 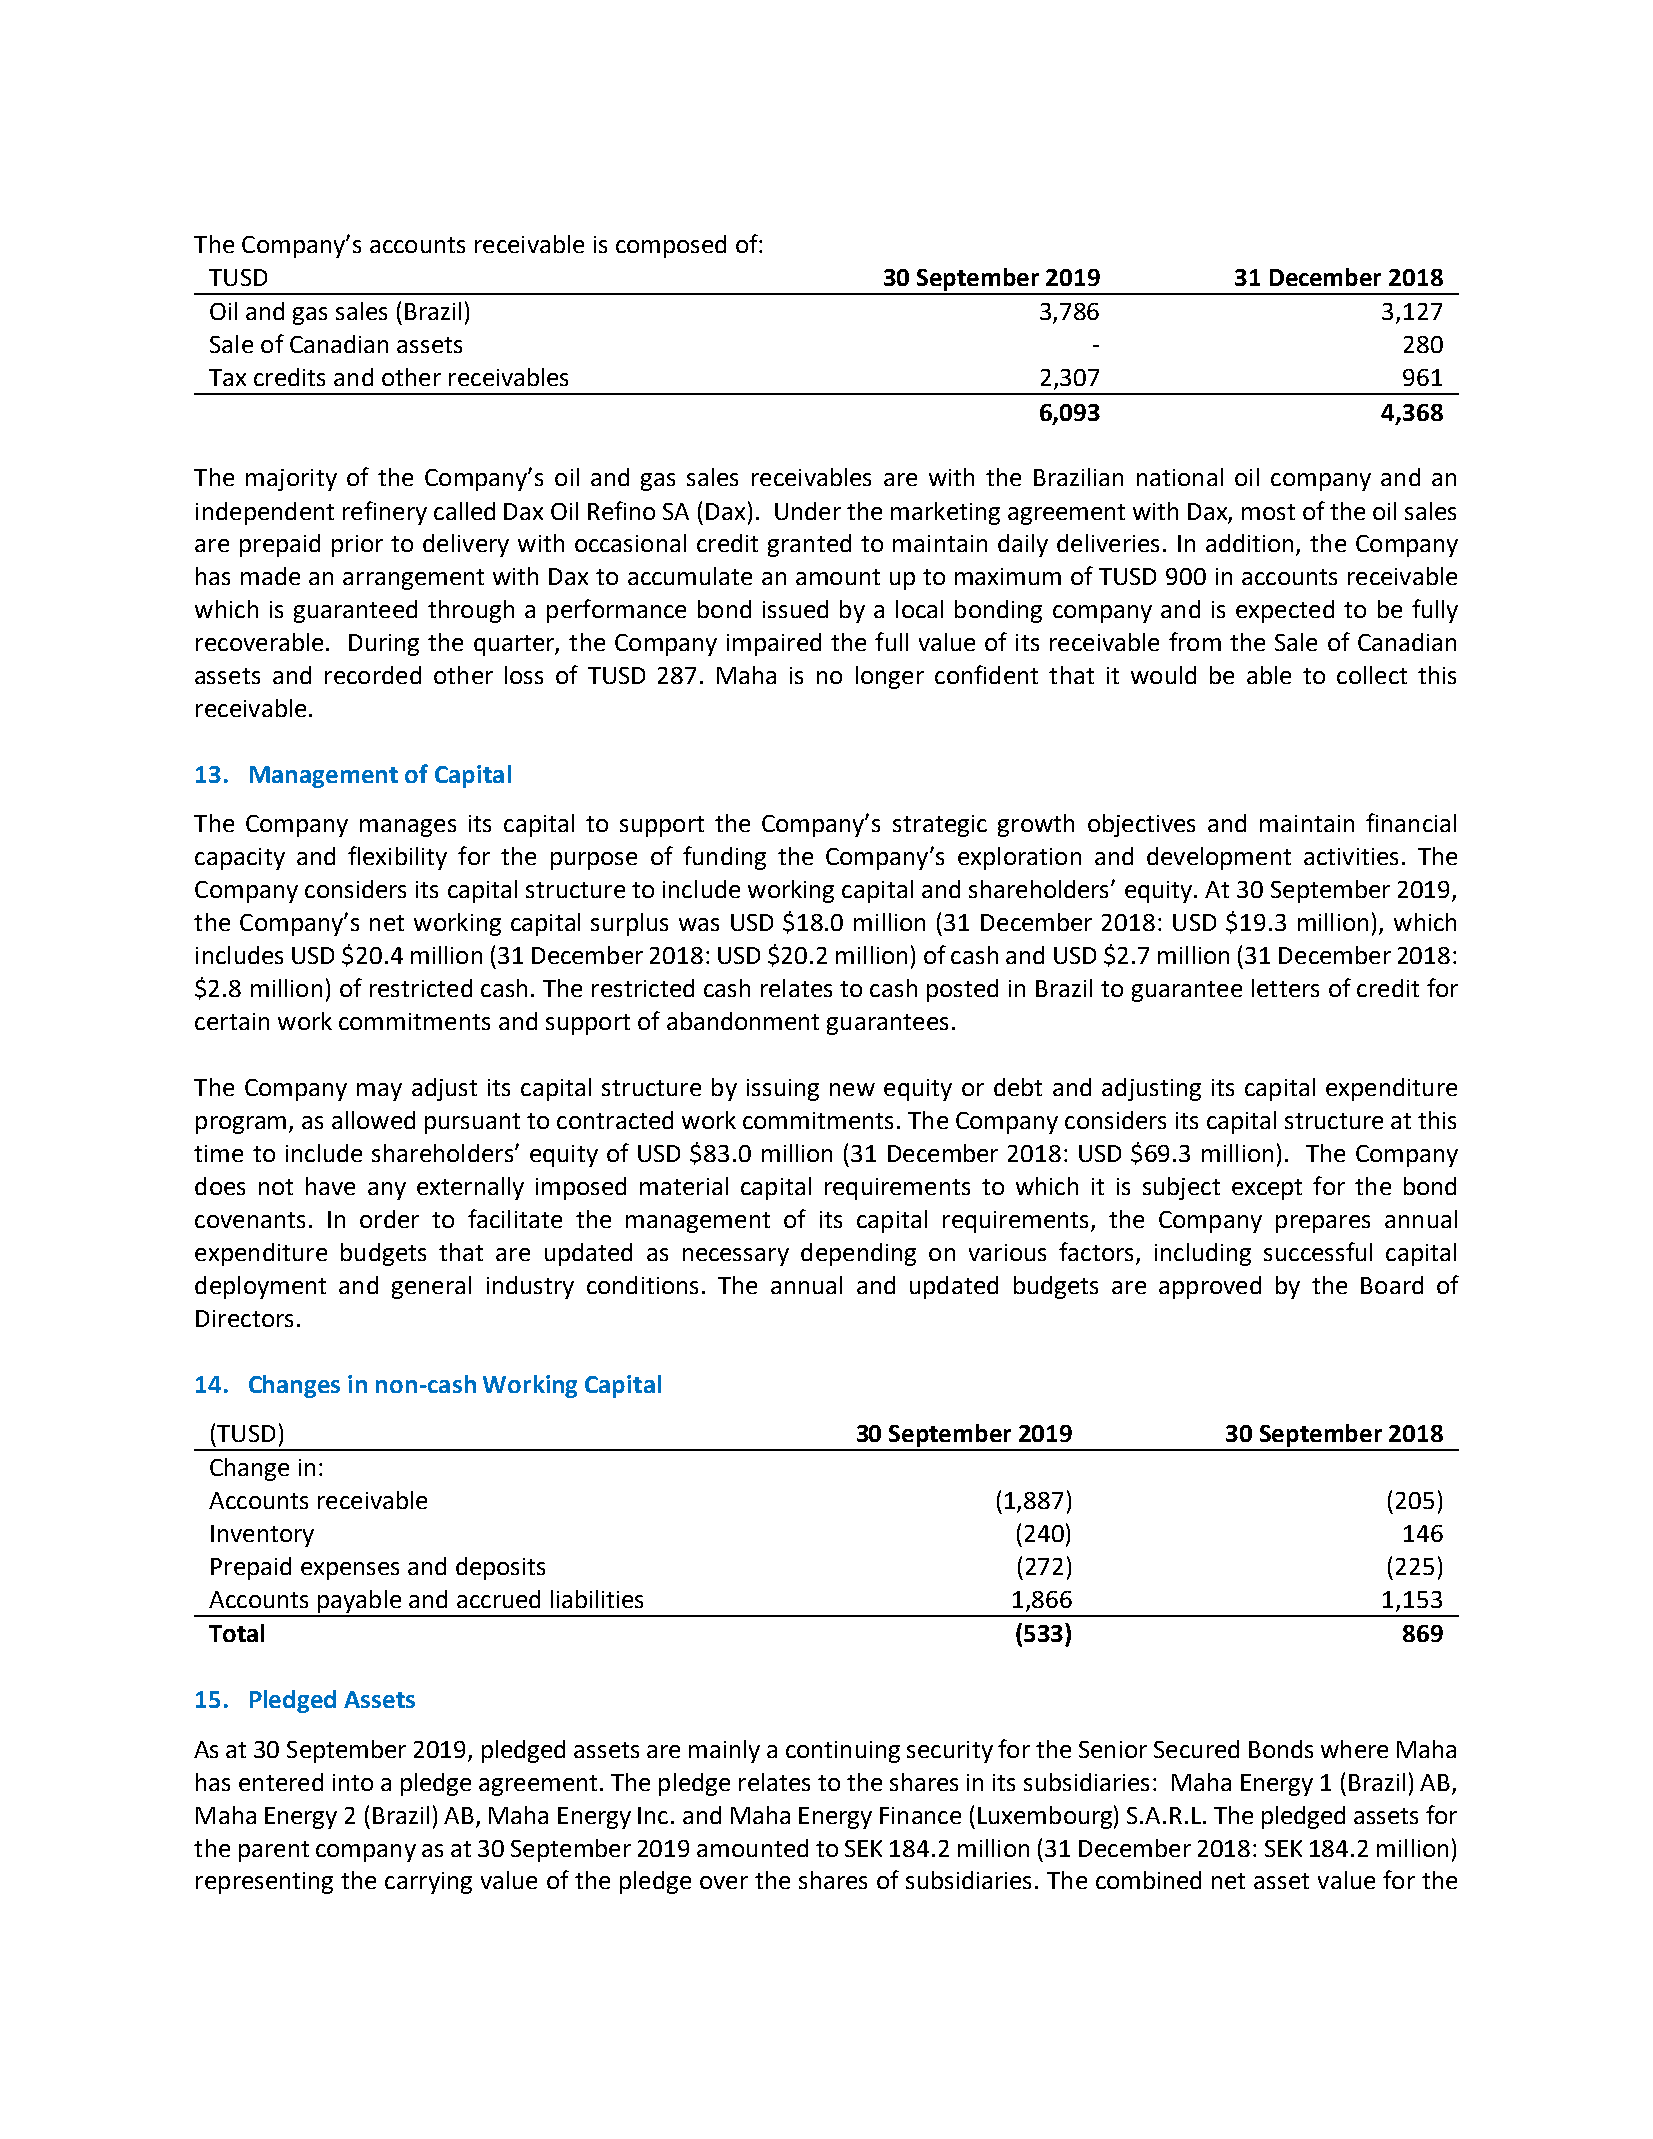 What do you see at coordinates (783, 1090) in the screenshot?
I see `issuing` at bounding box center [783, 1090].
